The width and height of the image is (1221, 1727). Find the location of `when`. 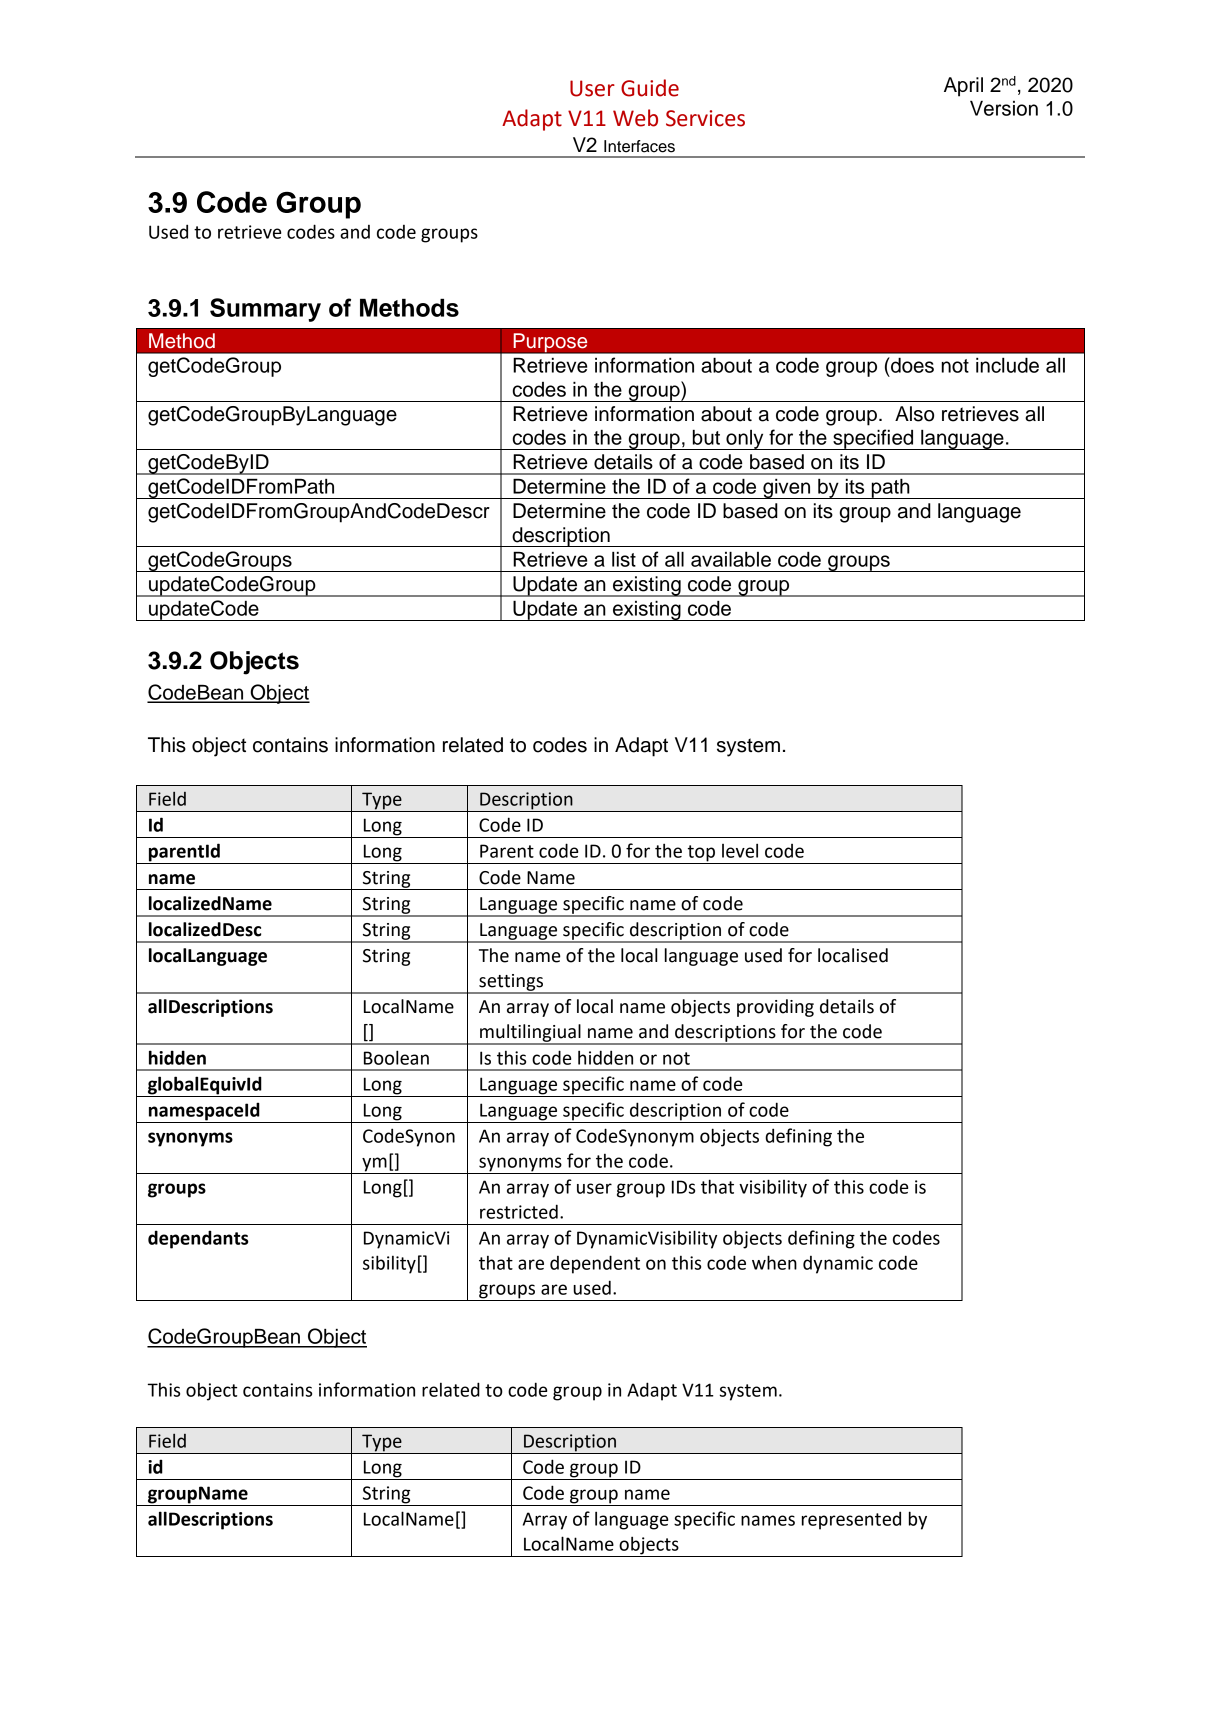

when is located at coordinates (774, 1262).
